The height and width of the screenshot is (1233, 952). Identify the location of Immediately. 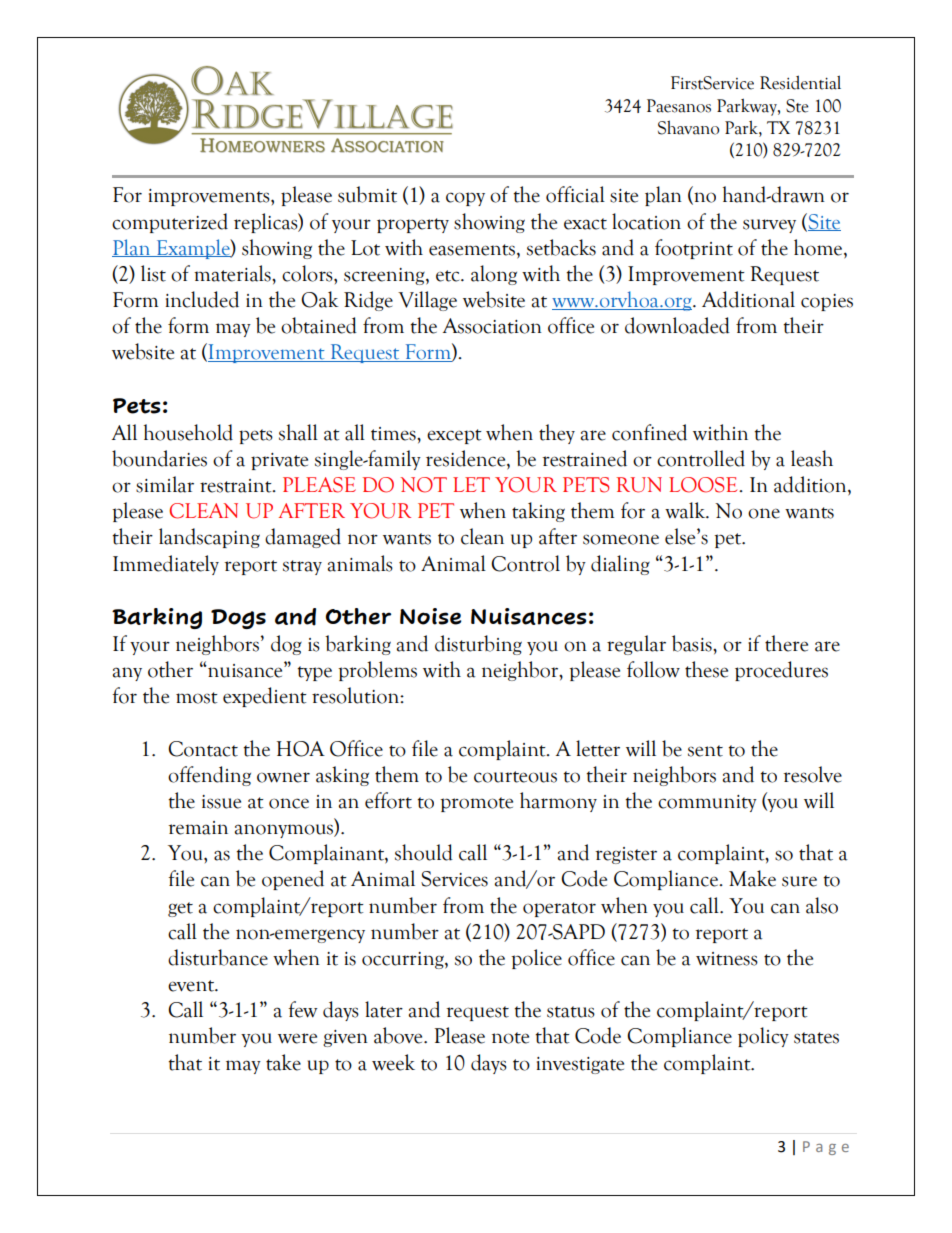
(166, 565).
